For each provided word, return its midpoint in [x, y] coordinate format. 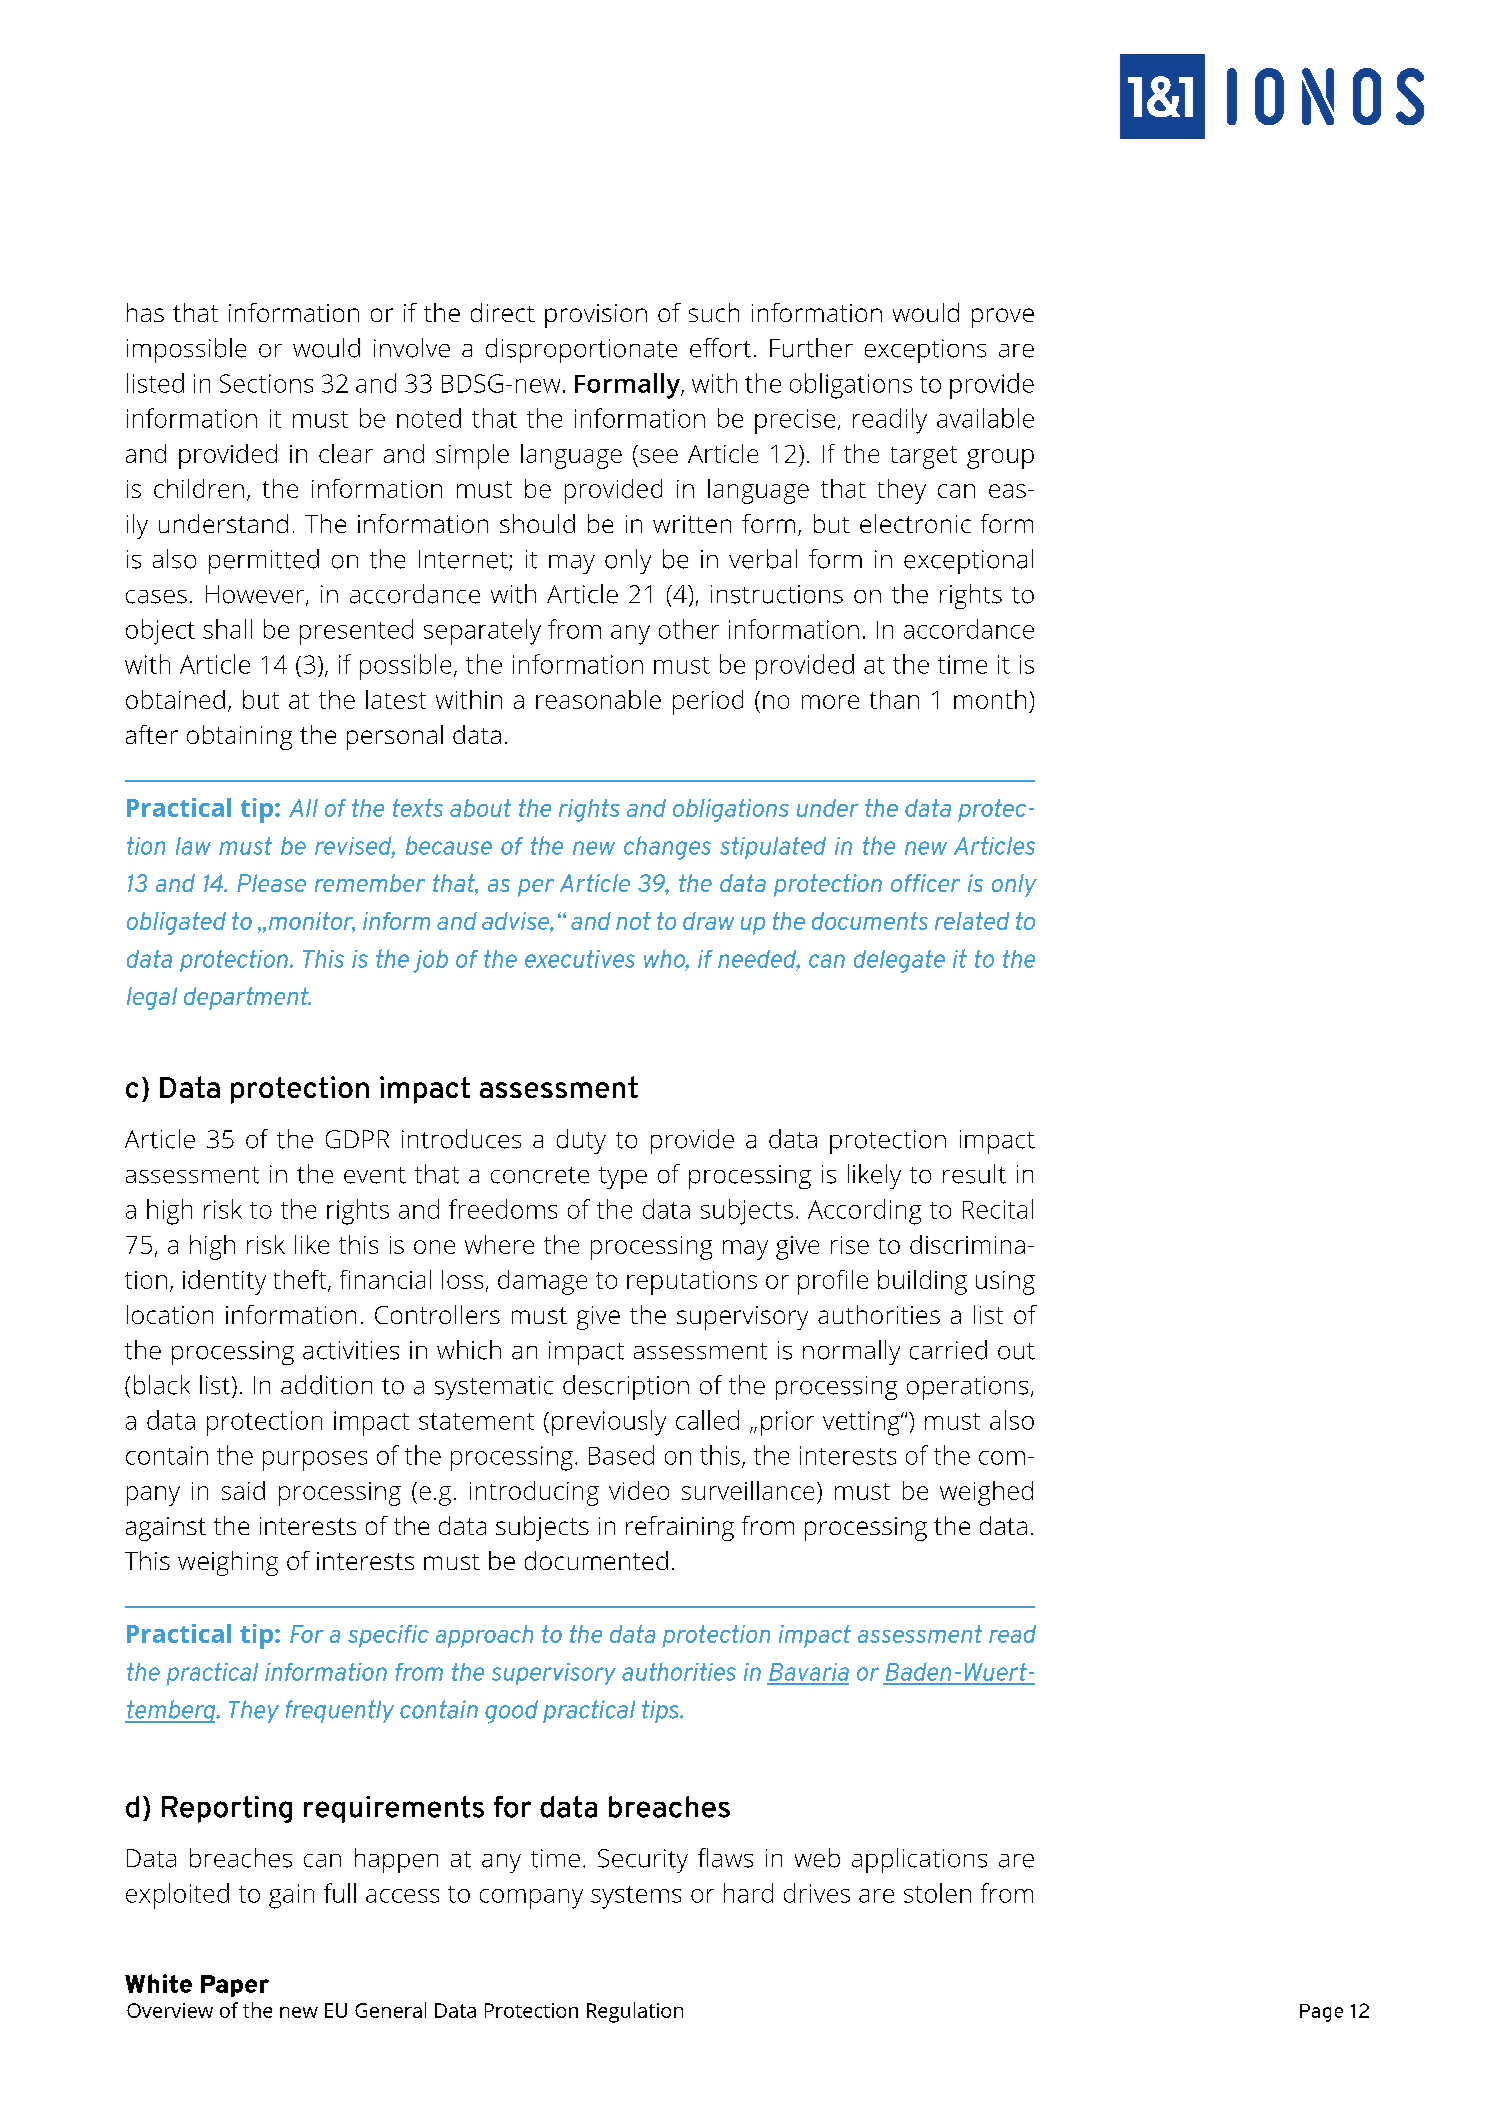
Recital [998, 1209]
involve [412, 348]
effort [720, 348]
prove [1003, 318]
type [623, 1178]
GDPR [357, 1139]
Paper [235, 1986]
